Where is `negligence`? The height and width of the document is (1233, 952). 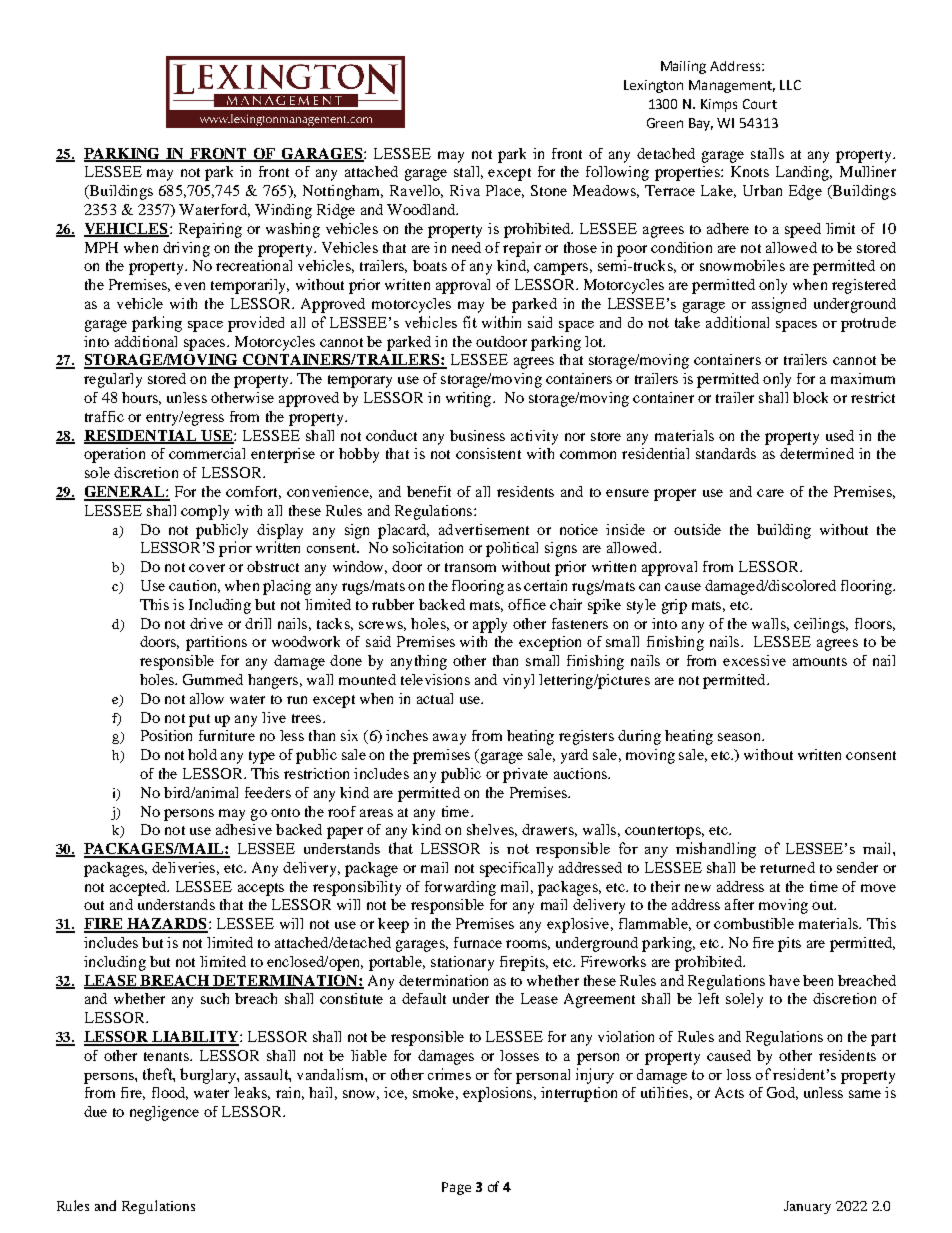 negligence is located at coordinates (164, 1113).
